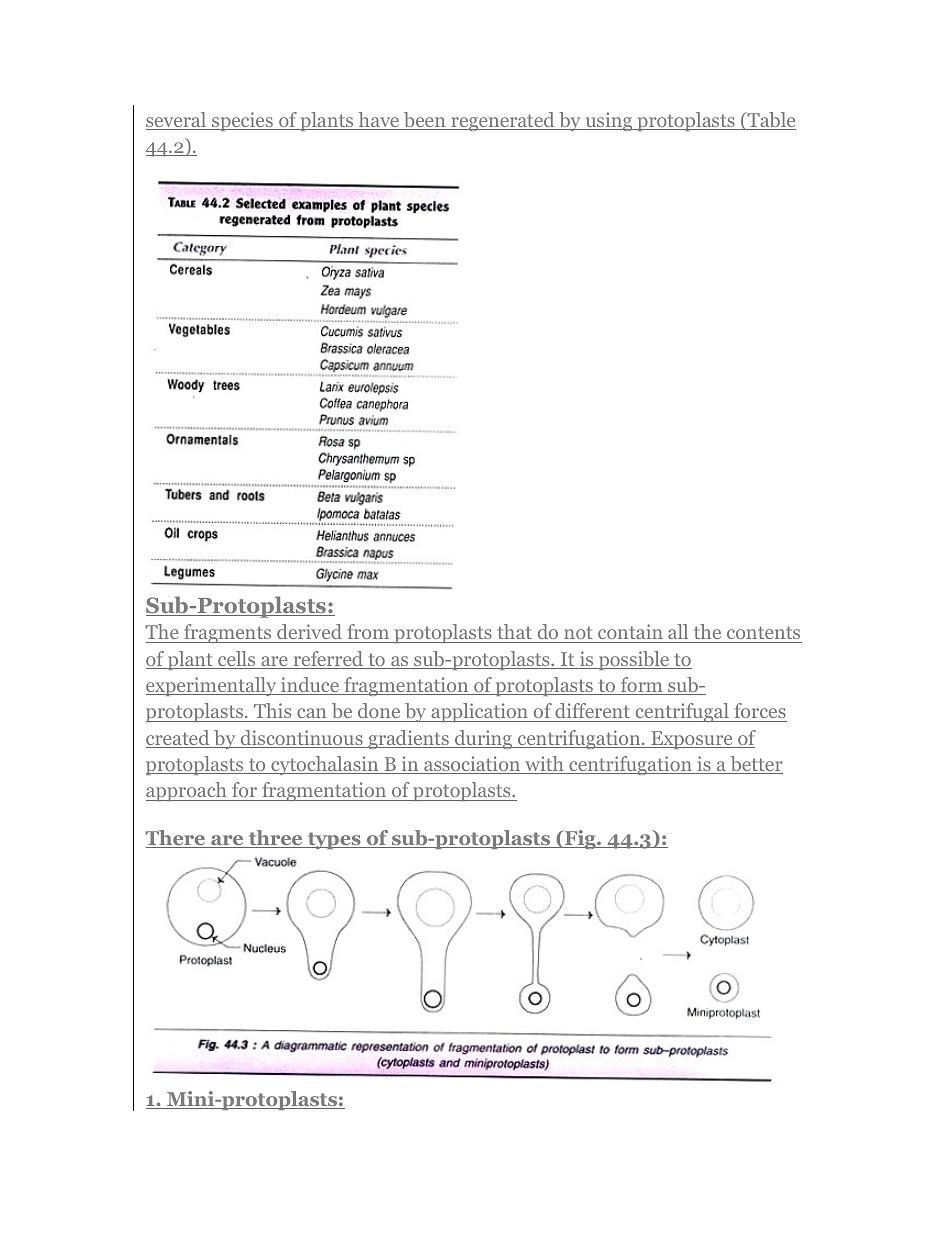 This screenshot has width=952, height=1233. I want to click on species, so click(242, 121).
